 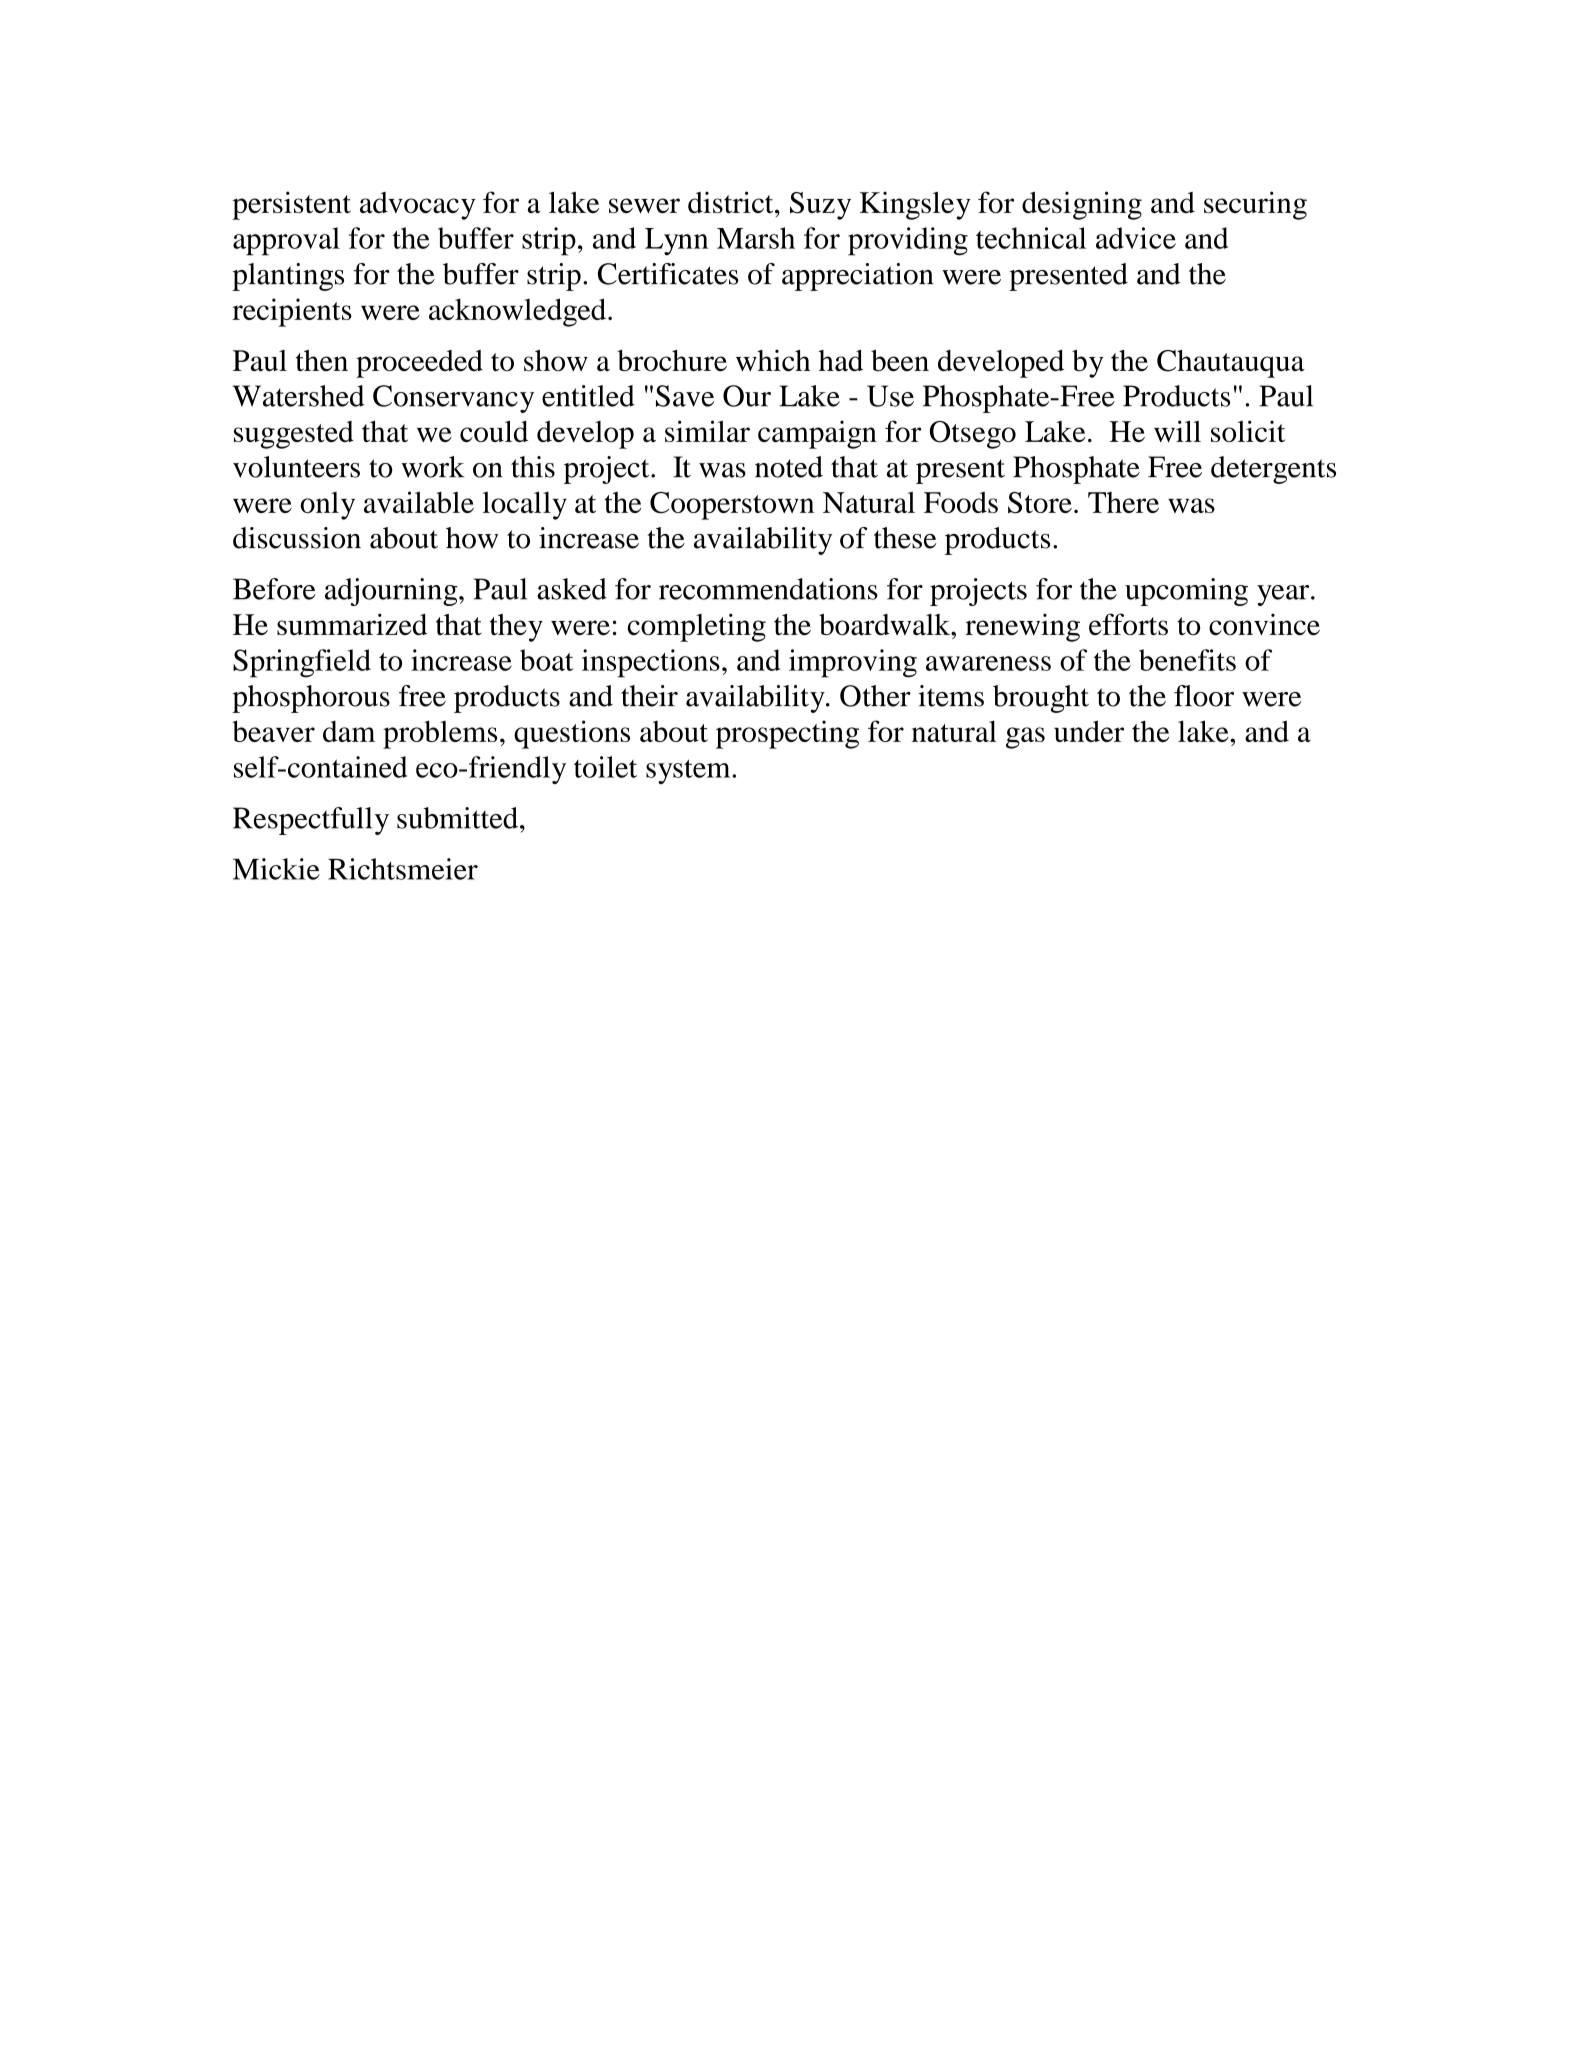 What do you see at coordinates (1177, 431) in the screenshot?
I see `will` at bounding box center [1177, 431].
